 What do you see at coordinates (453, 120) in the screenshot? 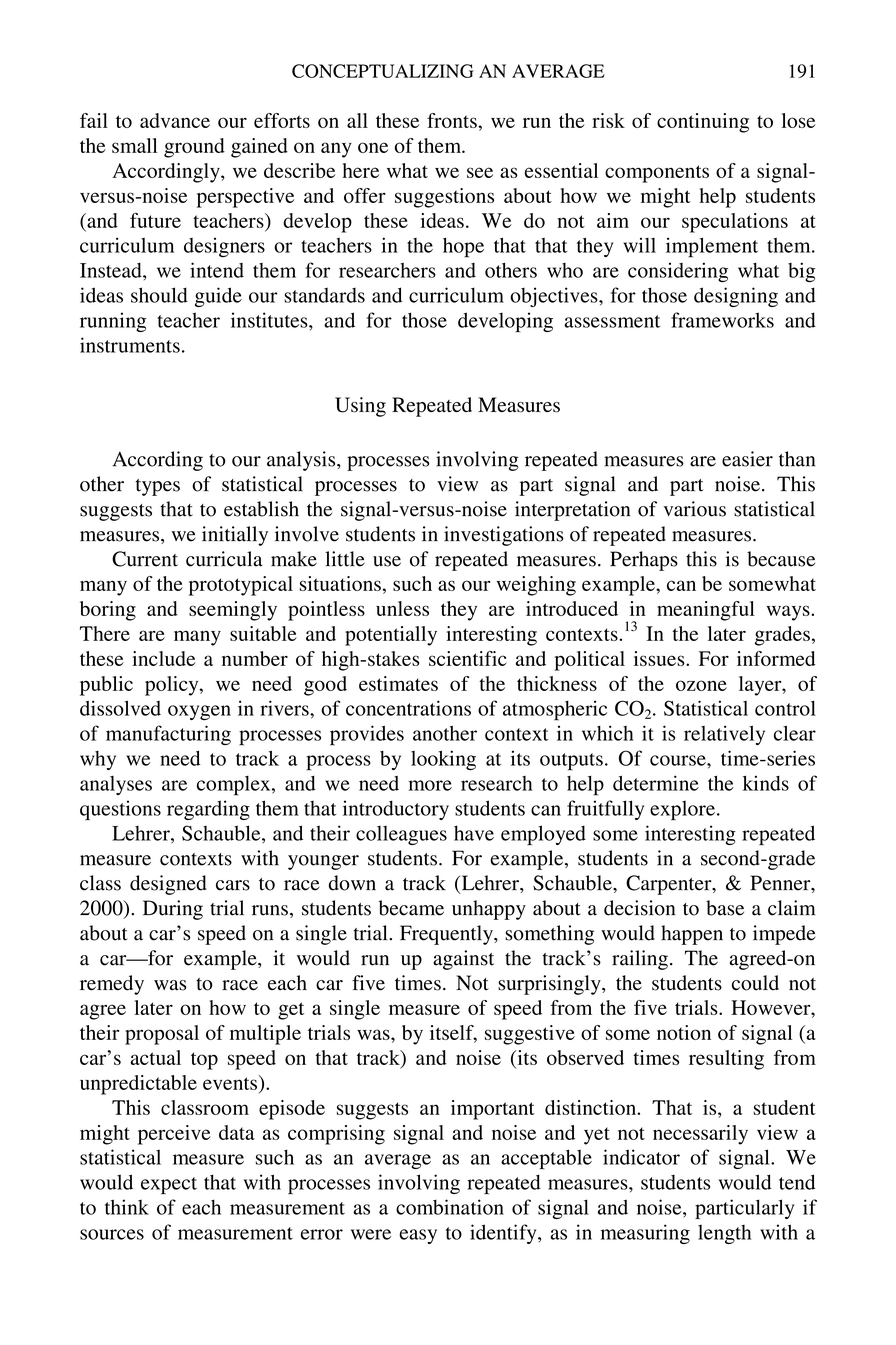
I see `fronts` at bounding box center [453, 120].
